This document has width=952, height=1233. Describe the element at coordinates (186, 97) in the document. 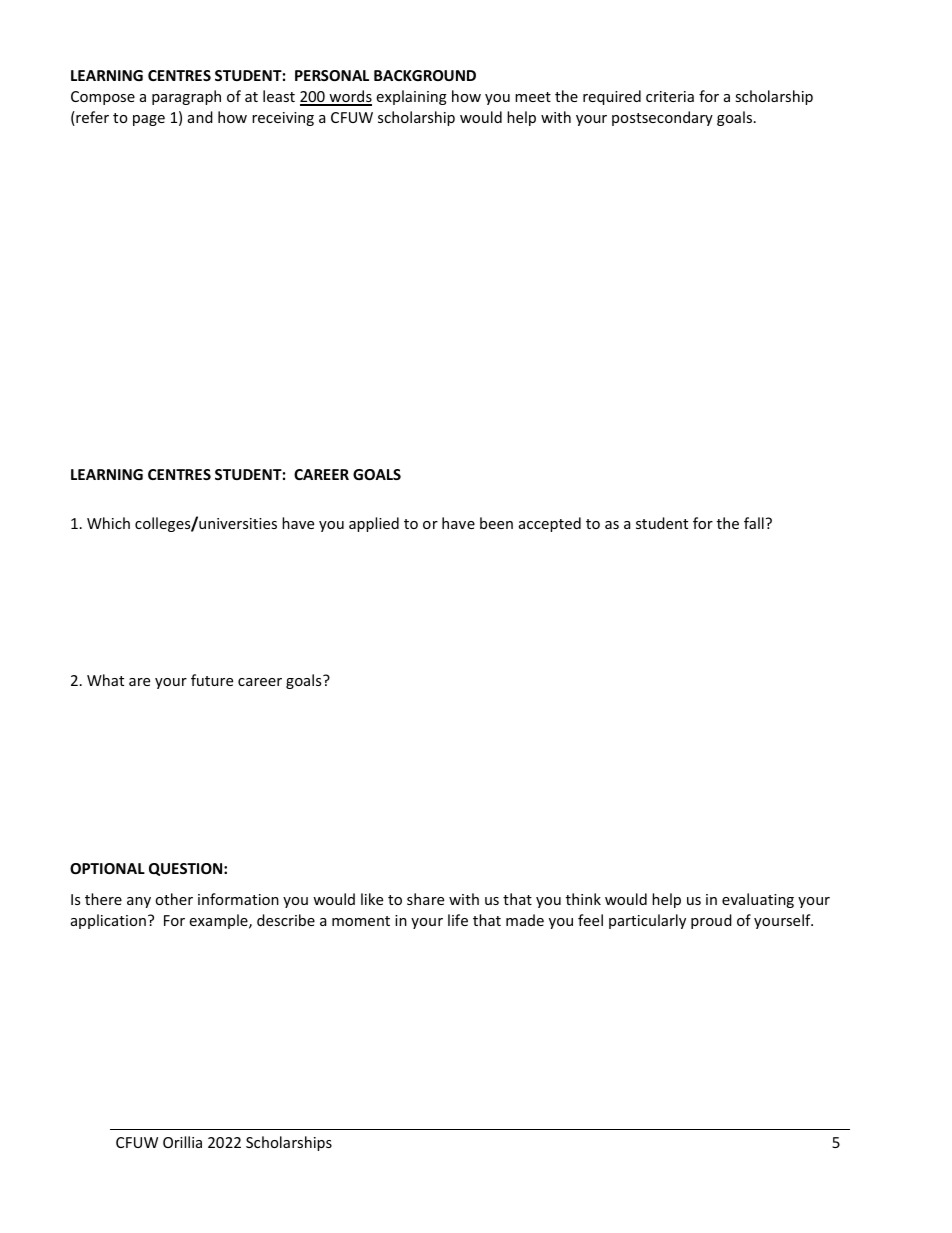

I see `paragraph` at that location.
